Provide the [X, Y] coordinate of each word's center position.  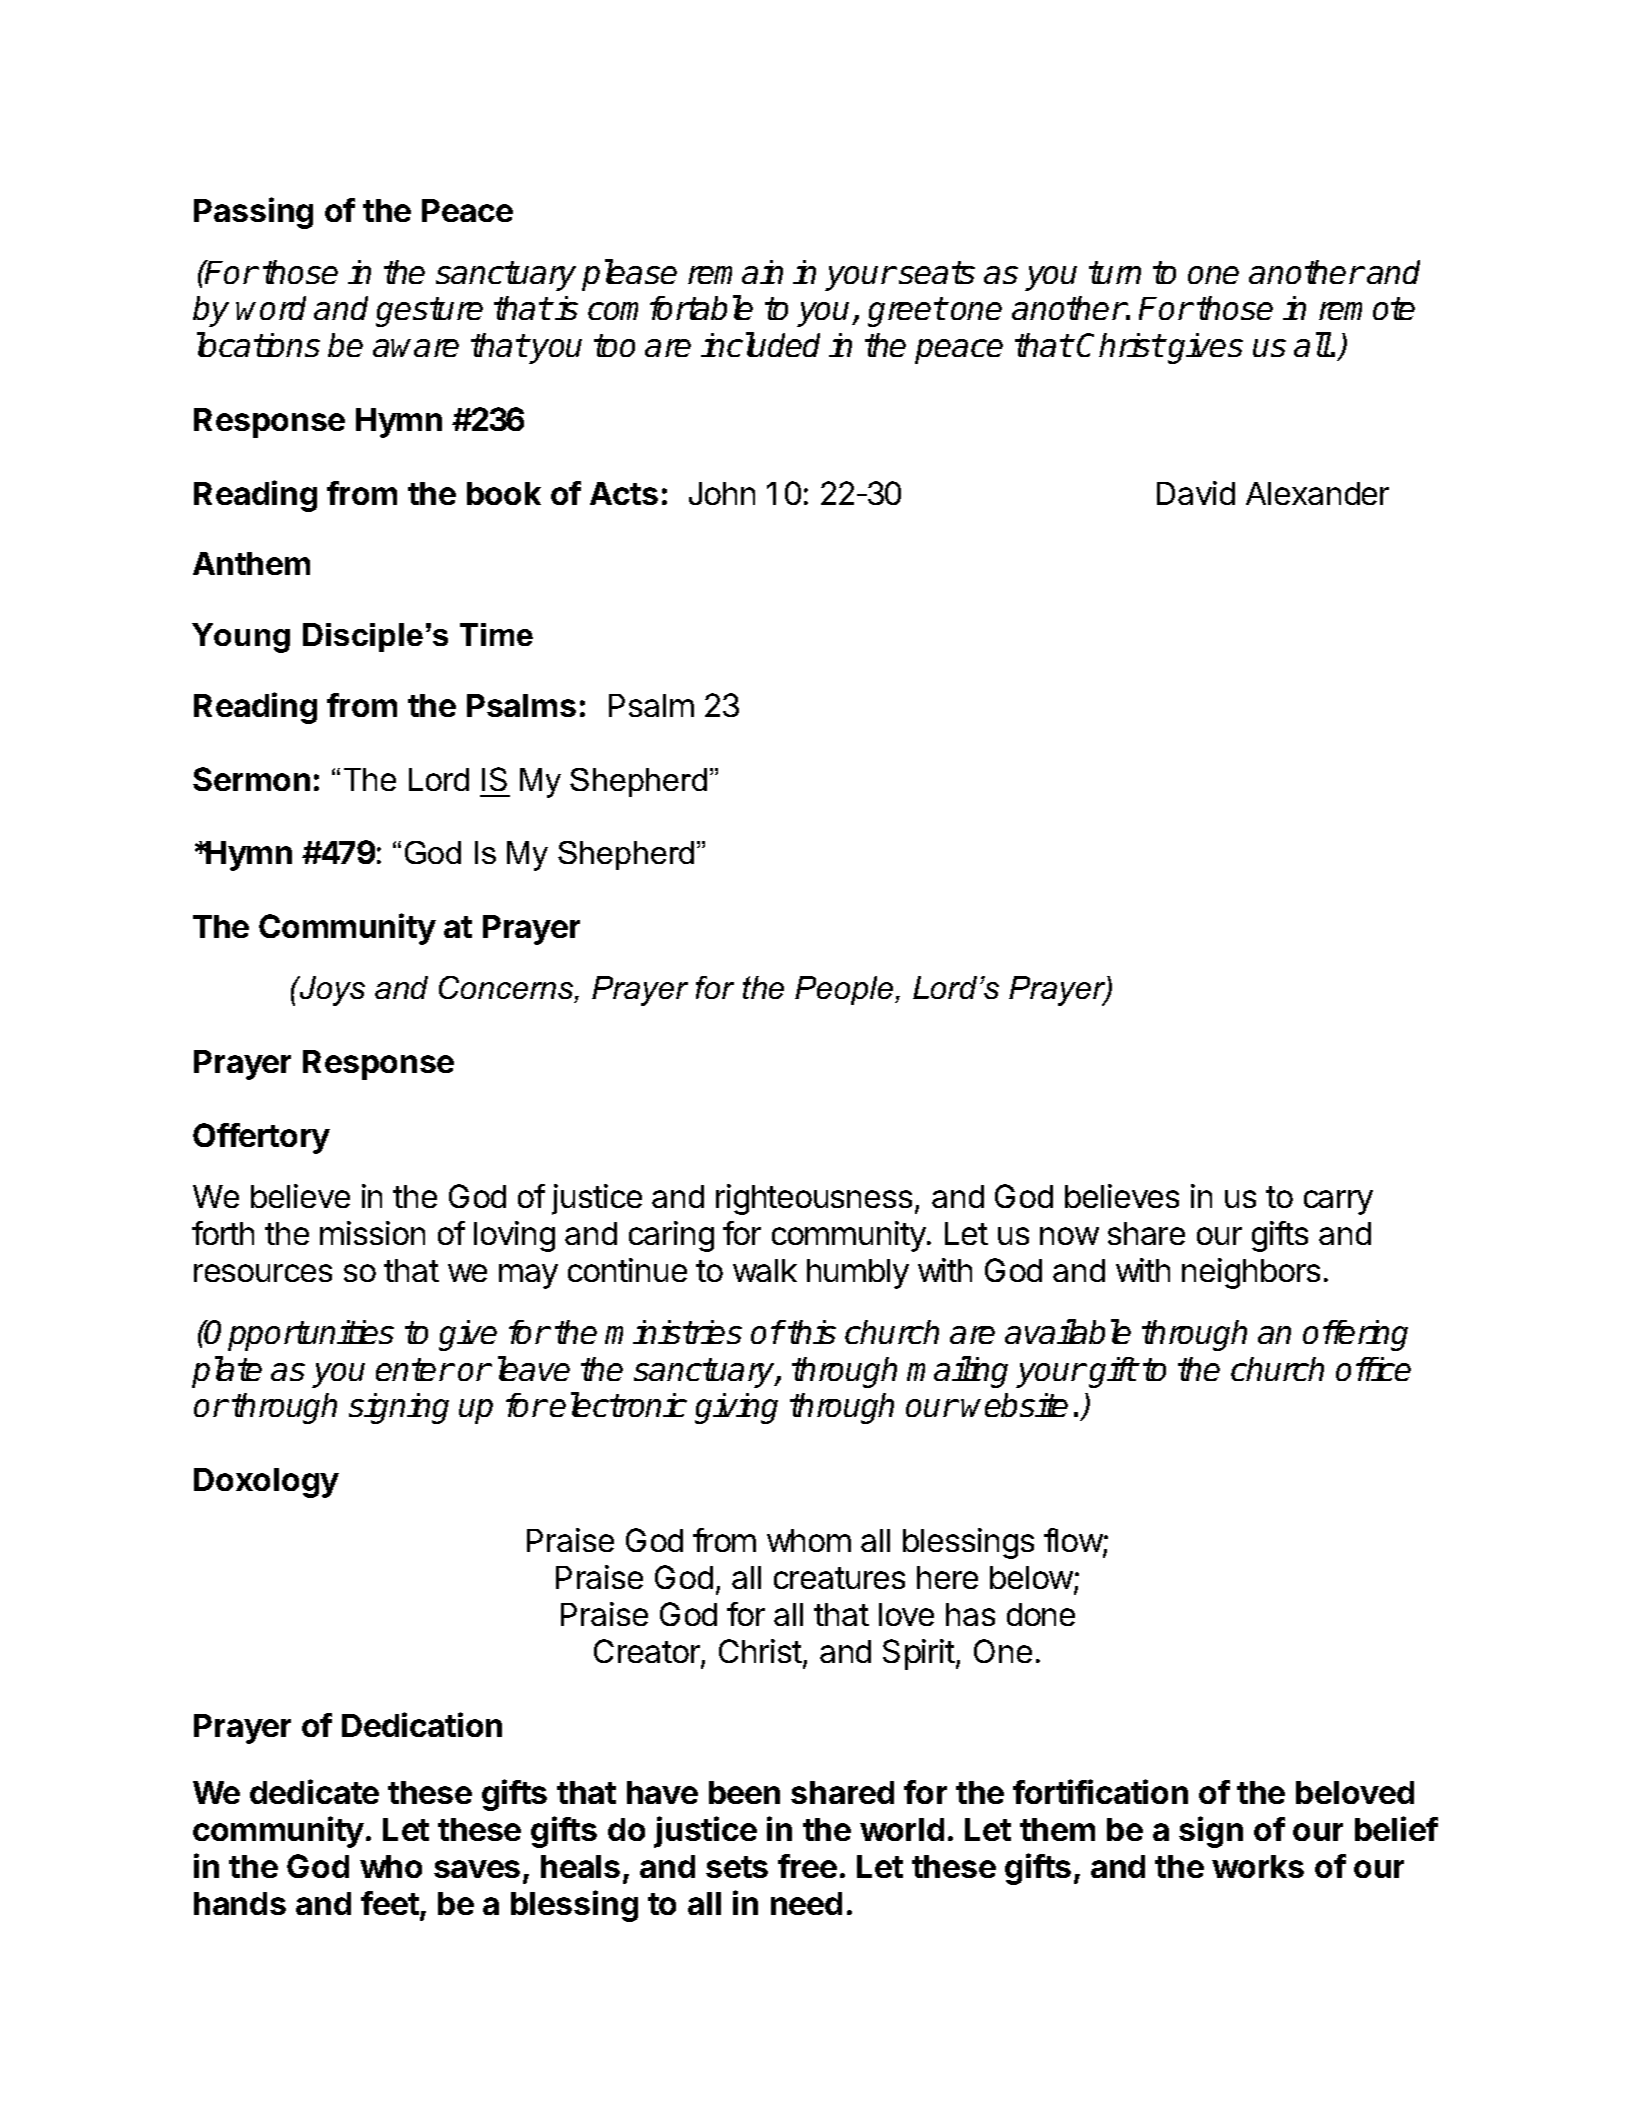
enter [415, 1369]
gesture [429, 312]
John [722, 493]
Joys [331, 991]
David [1196, 493]
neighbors [1251, 1273]
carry [1338, 1202]
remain [735, 272]
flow [1074, 1542]
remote [1367, 308]
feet [390, 1903]
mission [372, 1233]
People [845, 990]
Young [241, 638]
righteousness [814, 1199]
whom [809, 1540]
